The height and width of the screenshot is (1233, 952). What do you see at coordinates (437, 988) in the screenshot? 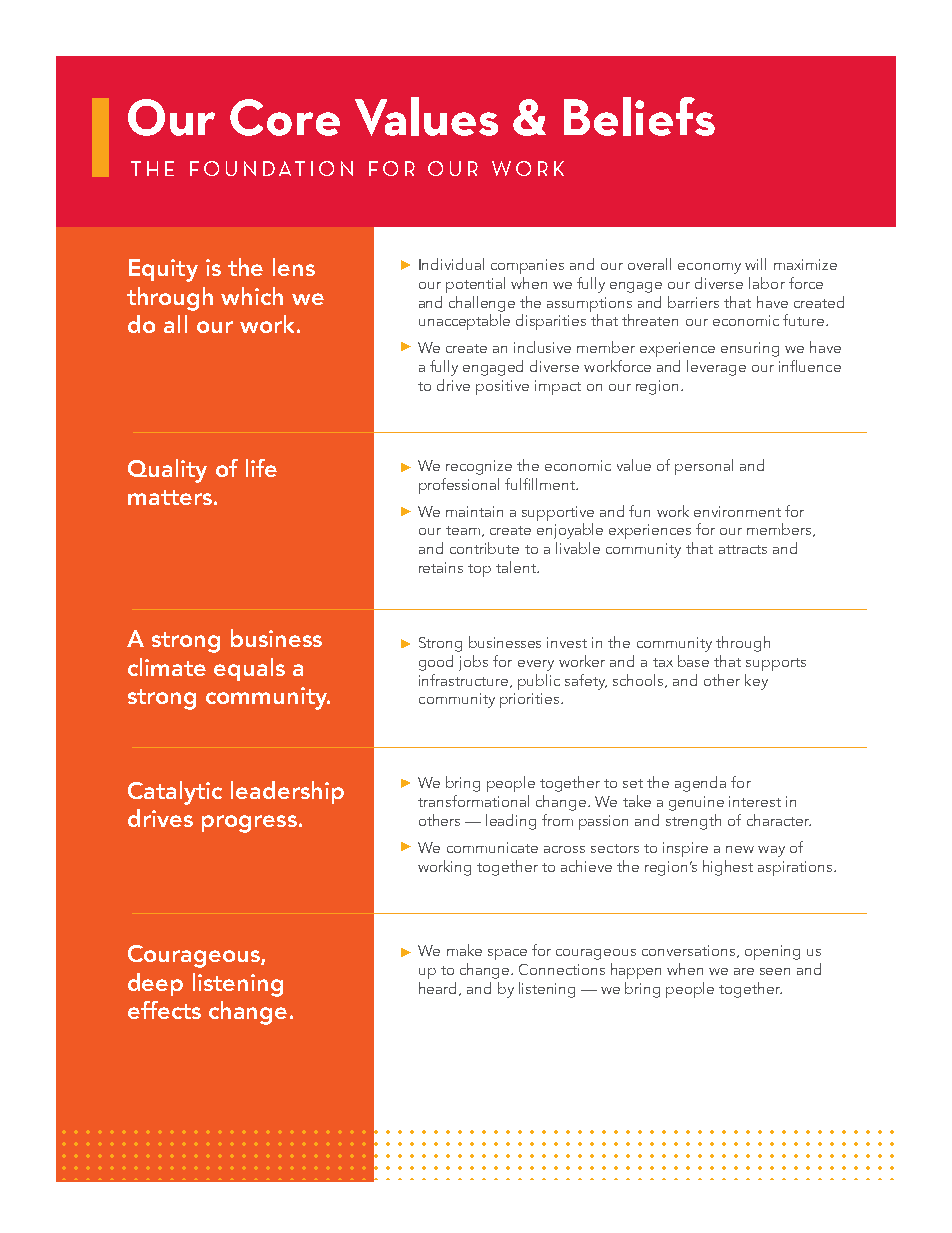
I see `heard` at bounding box center [437, 988].
